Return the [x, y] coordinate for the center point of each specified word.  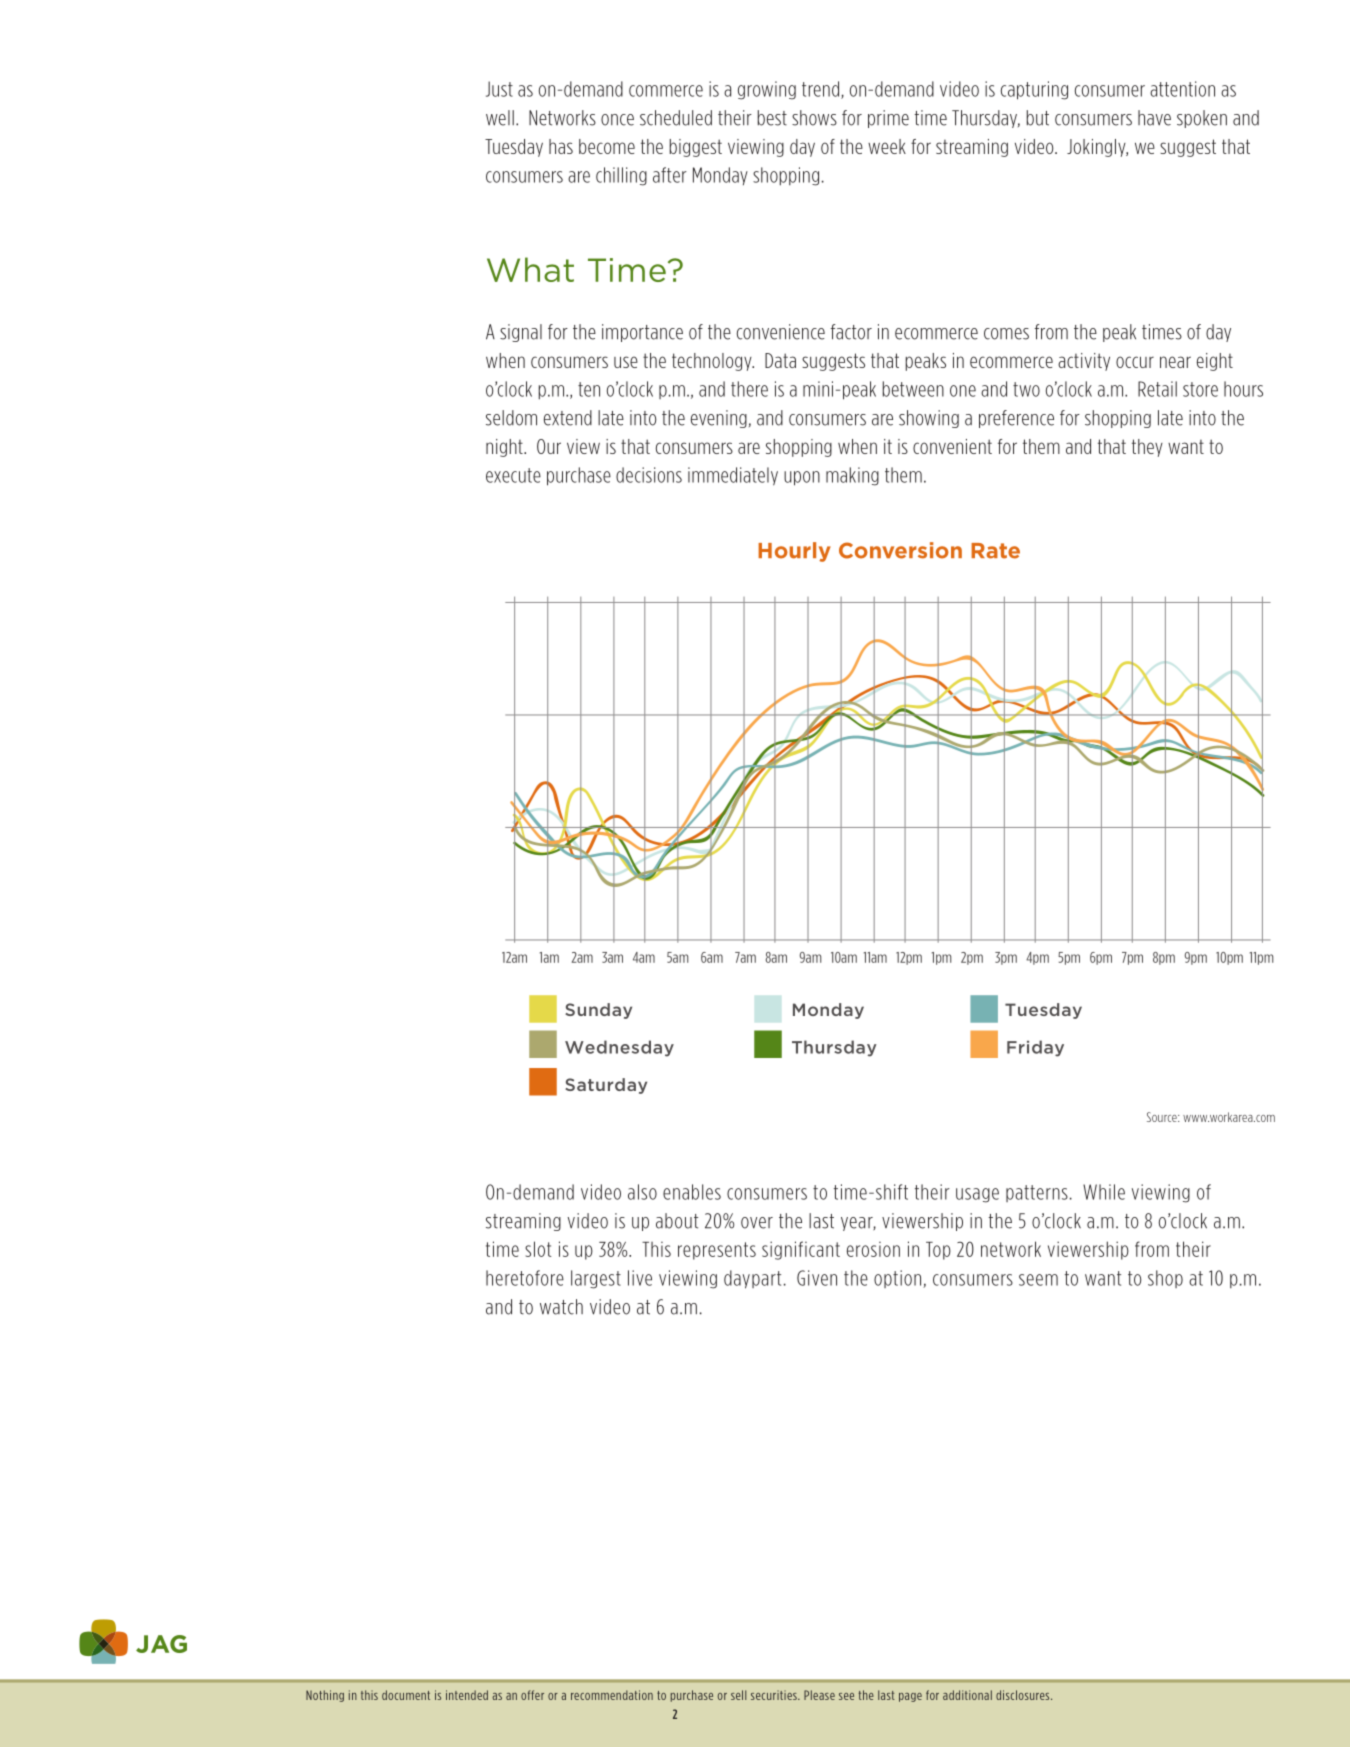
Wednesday [619, 1048]
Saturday [606, 1086]
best [772, 118]
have [1154, 118]
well [500, 118]
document [406, 1695]
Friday [1035, 1048]
